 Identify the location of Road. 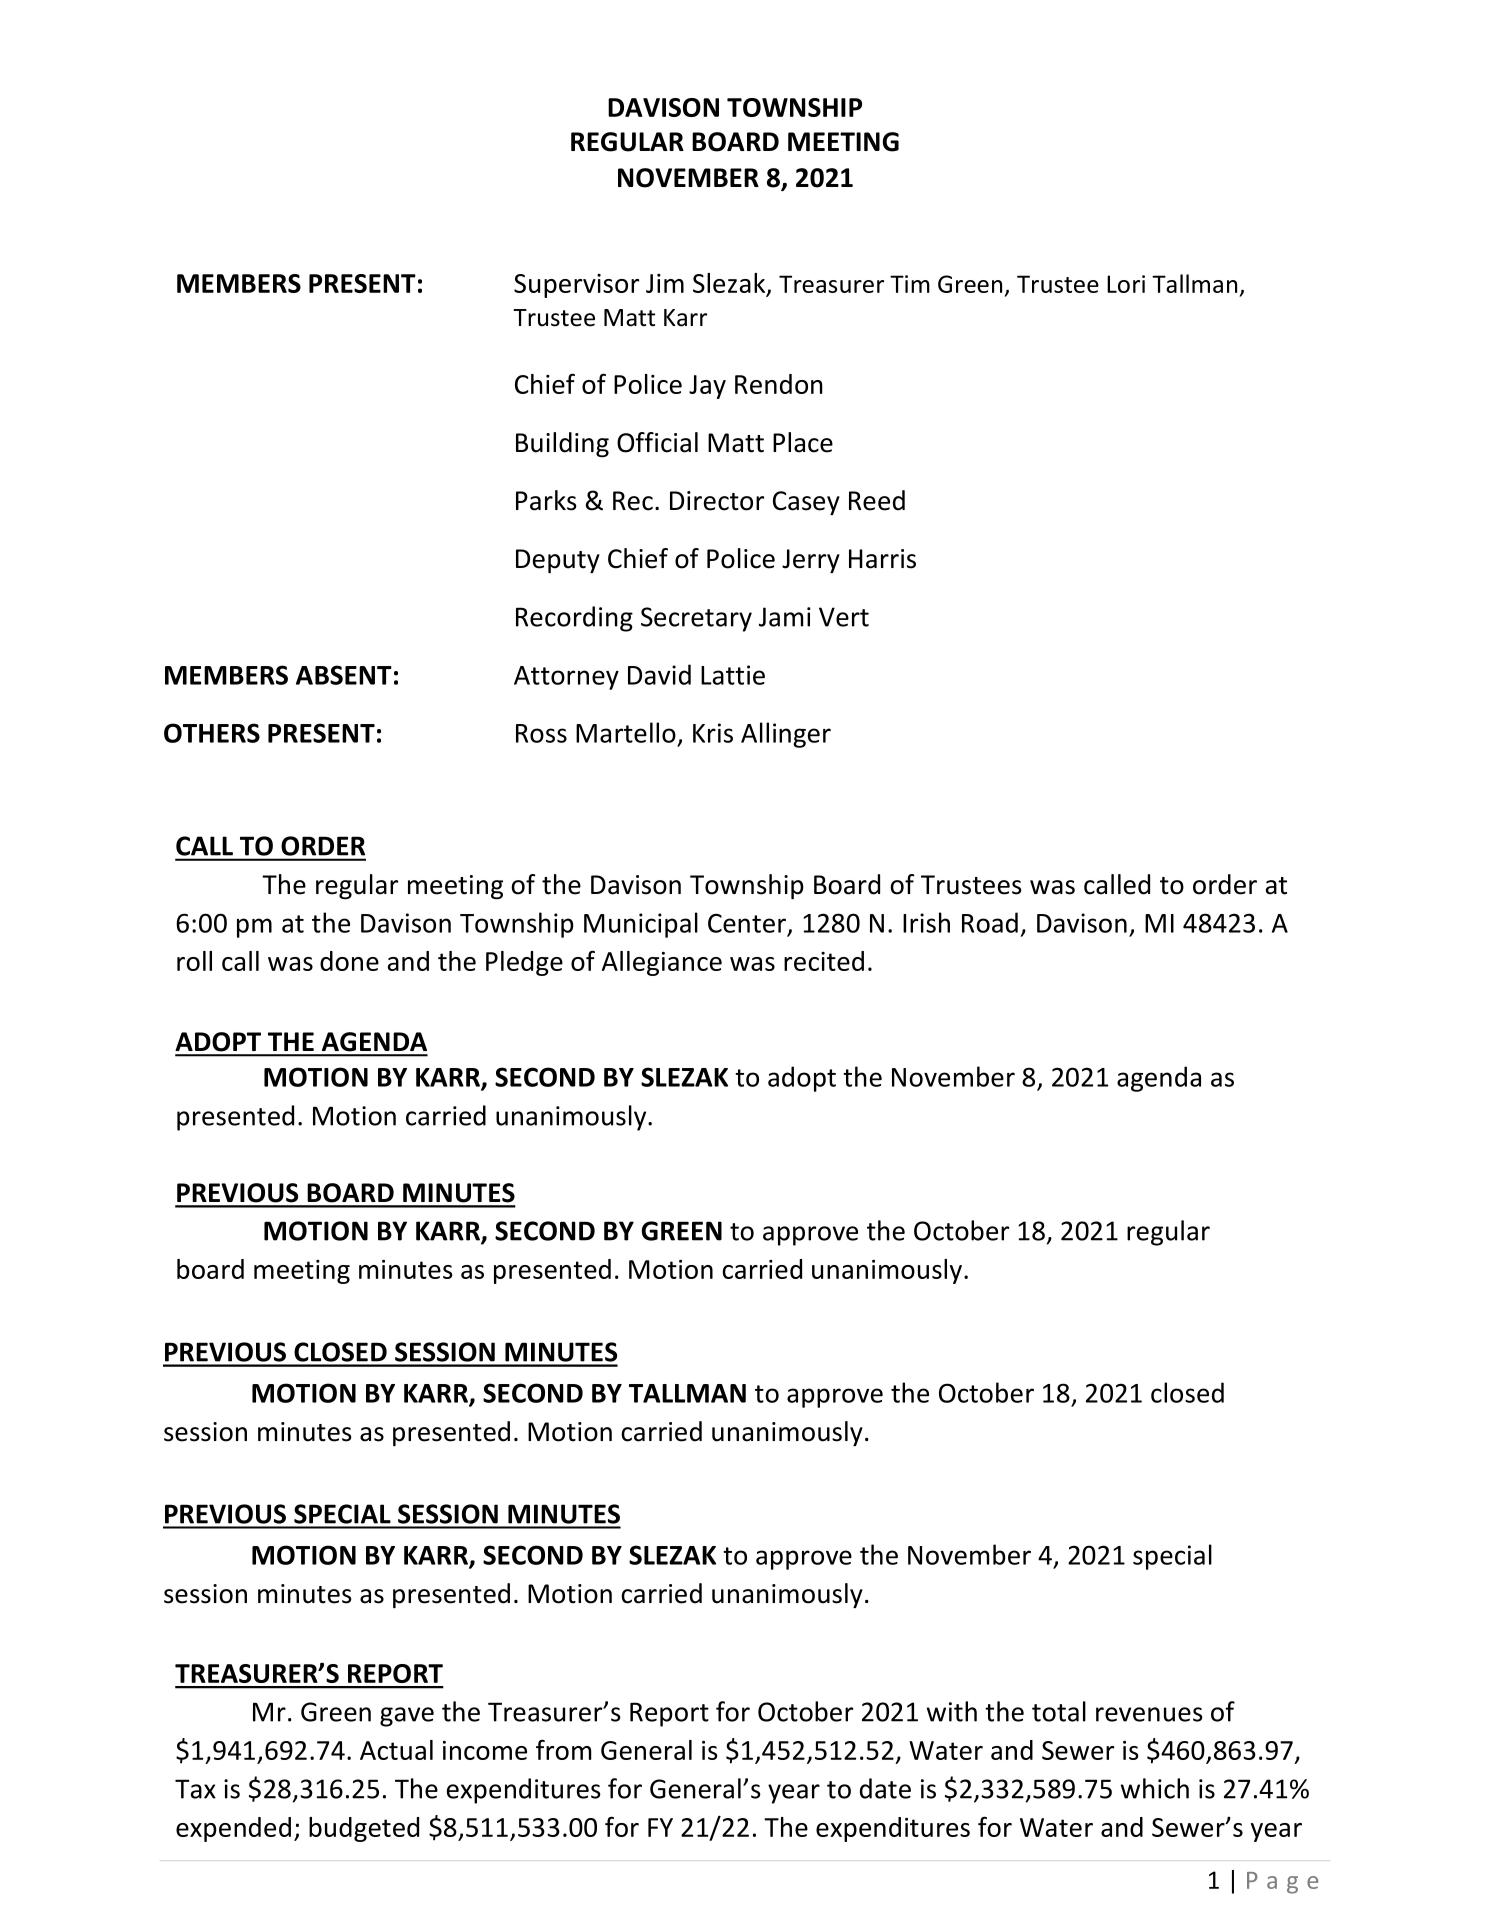
(990, 922).
